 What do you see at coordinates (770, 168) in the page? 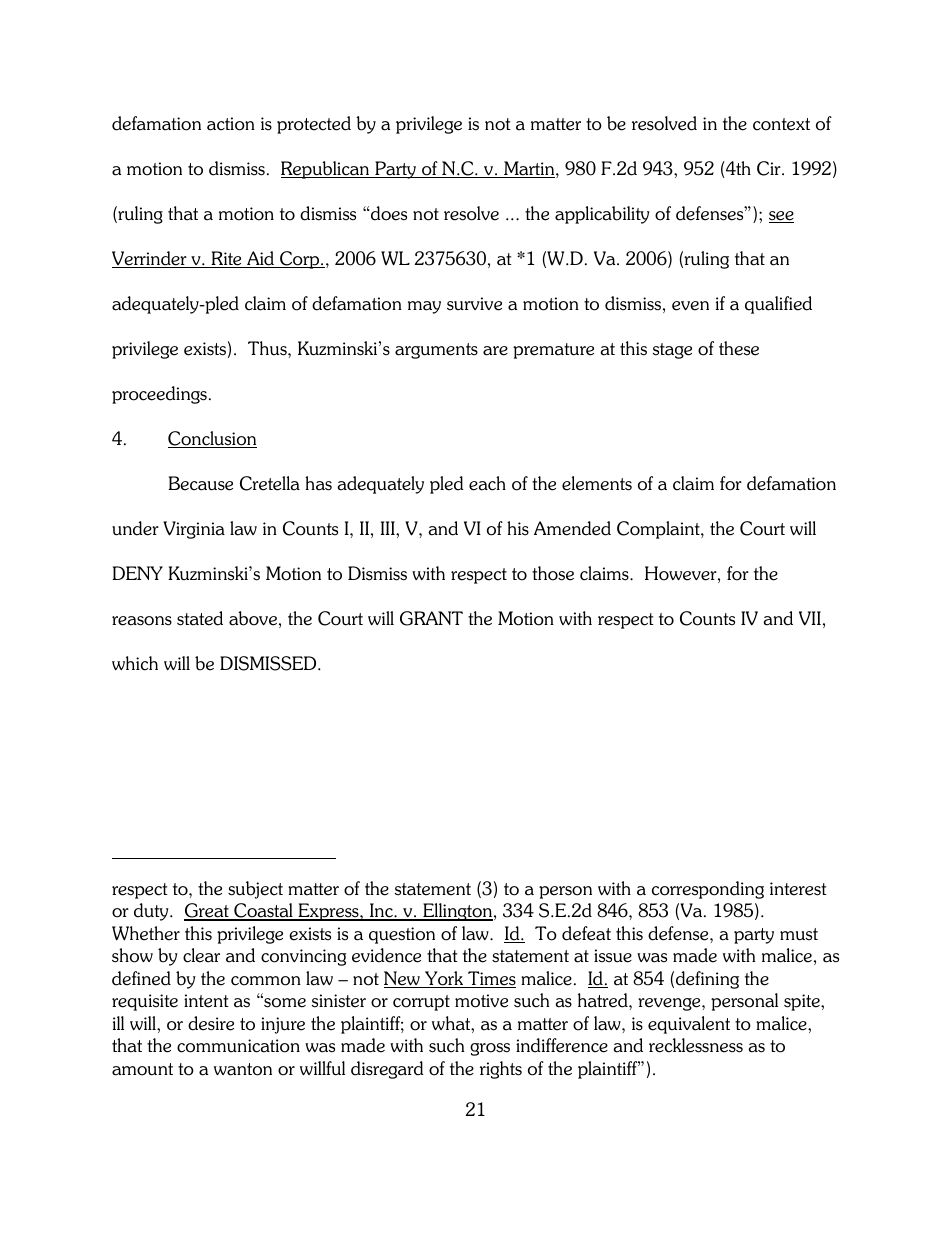
I see `Cir` at bounding box center [770, 168].
